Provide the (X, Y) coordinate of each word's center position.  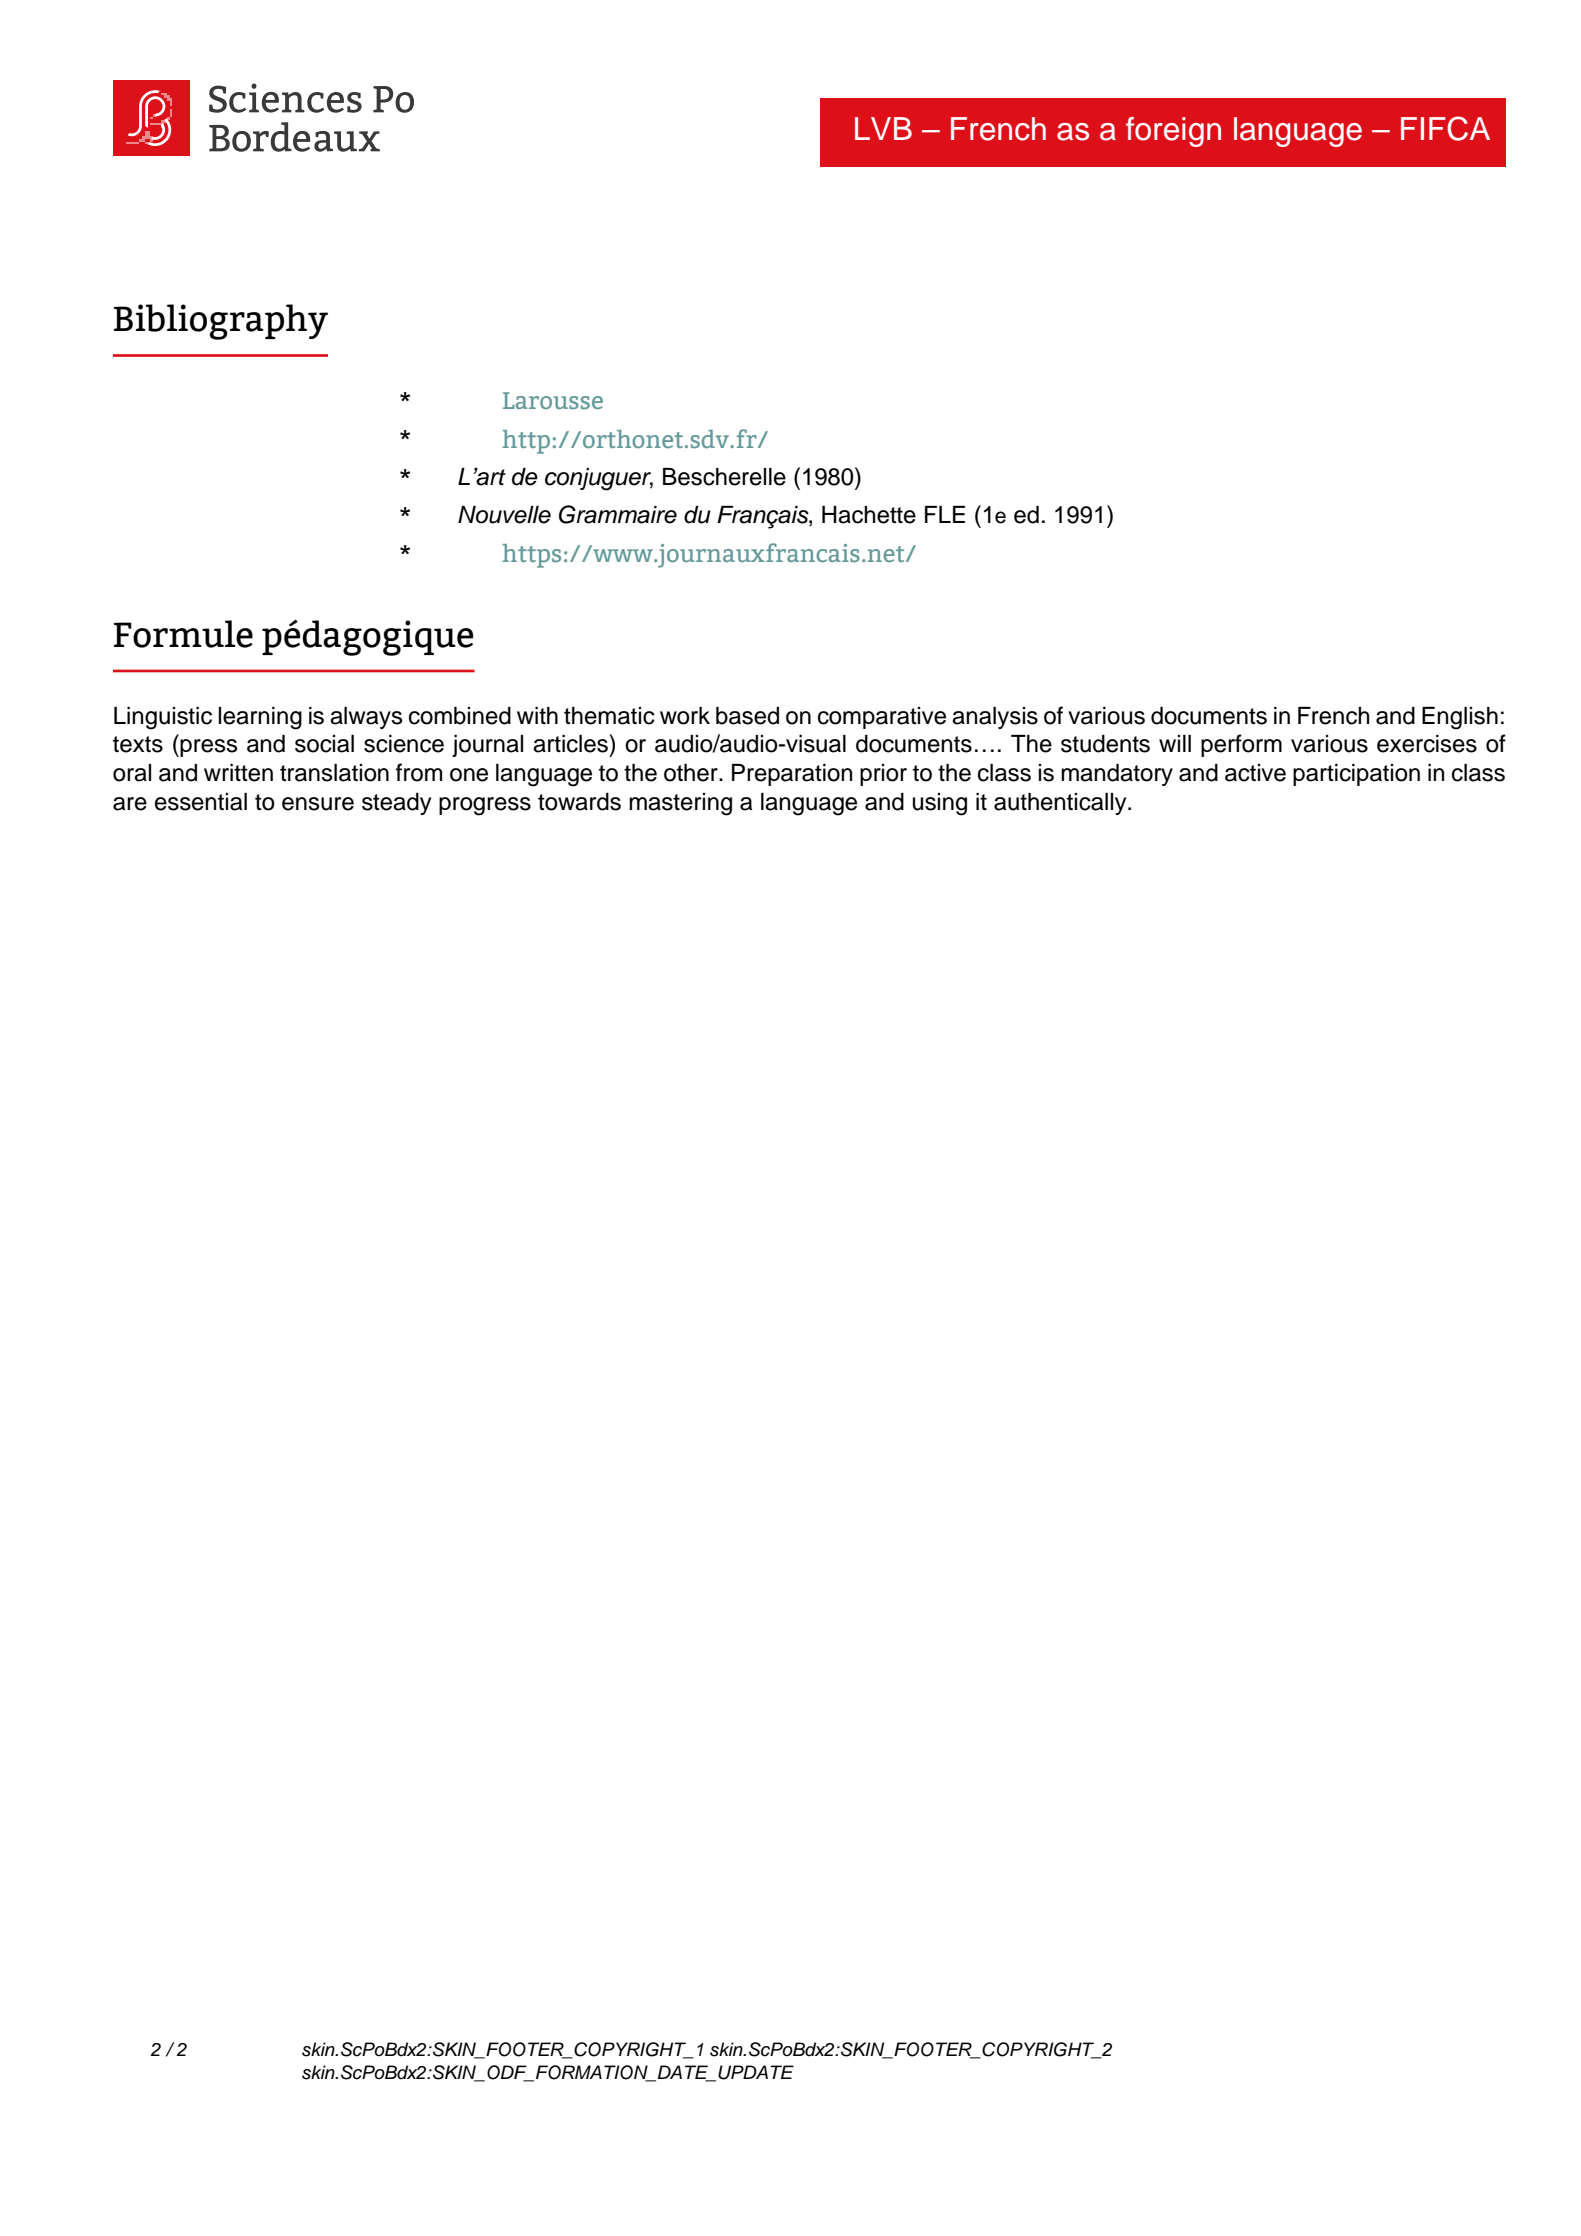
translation (334, 773)
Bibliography (221, 322)
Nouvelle (504, 515)
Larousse (553, 400)
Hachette (869, 515)
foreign (1173, 132)
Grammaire (618, 514)
